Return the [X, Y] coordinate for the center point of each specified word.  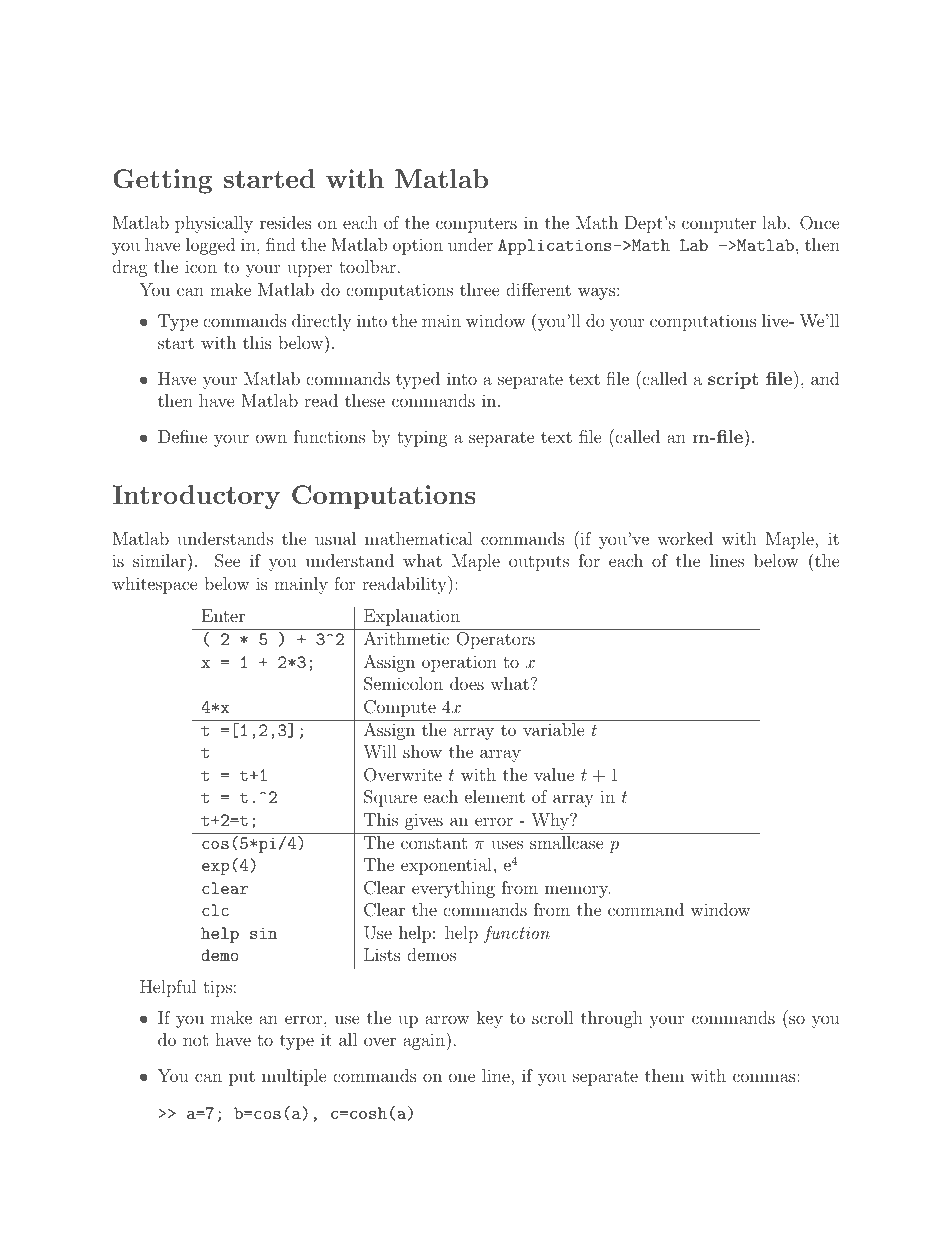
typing [422, 438]
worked [685, 538]
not [195, 1040]
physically [214, 224]
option [418, 247]
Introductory [196, 497]
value [554, 774]
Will [380, 751]
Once [820, 223]
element [495, 796]
